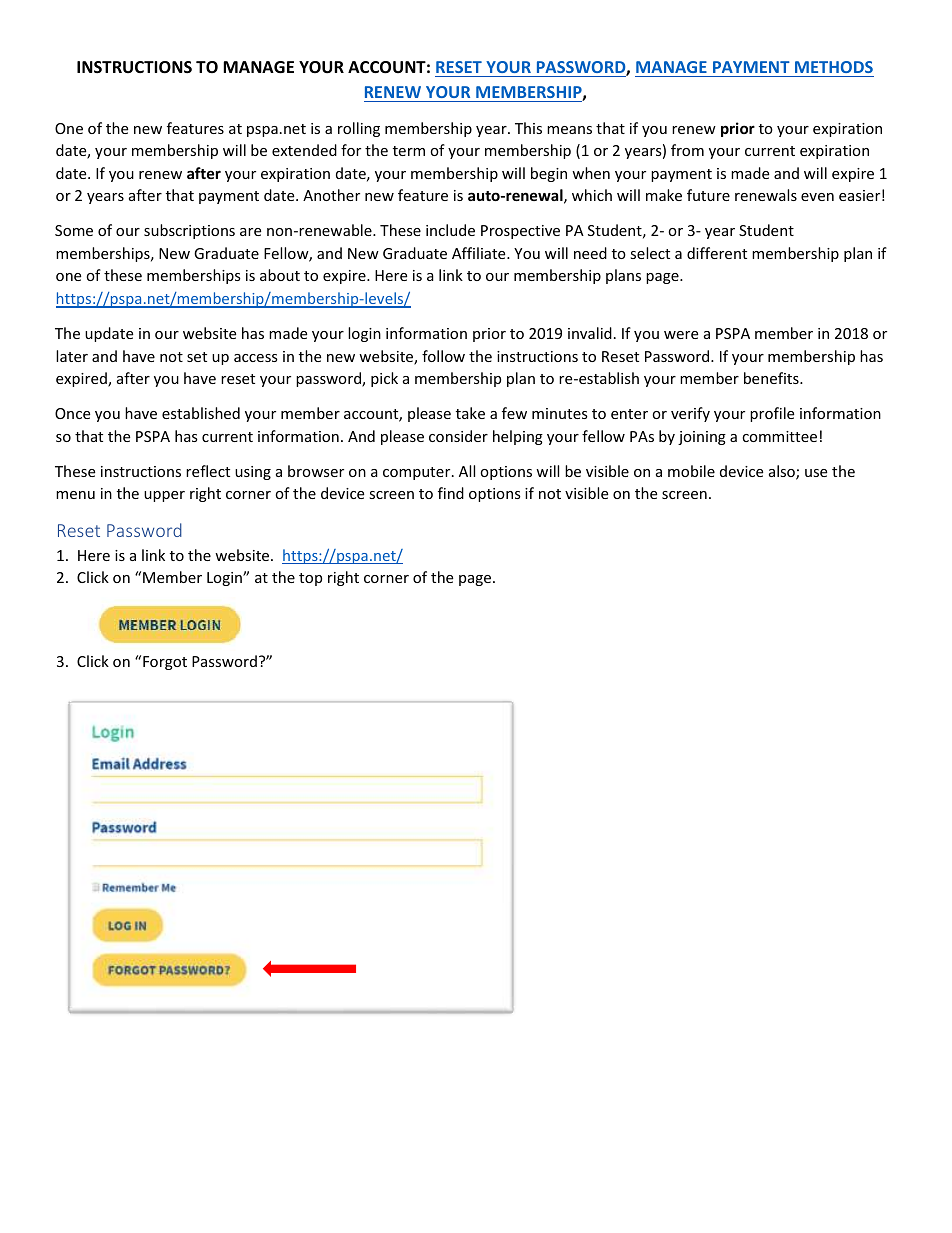 This screenshot has width=952, height=1233. What do you see at coordinates (256, 358) in the screenshot?
I see `access` at bounding box center [256, 358].
